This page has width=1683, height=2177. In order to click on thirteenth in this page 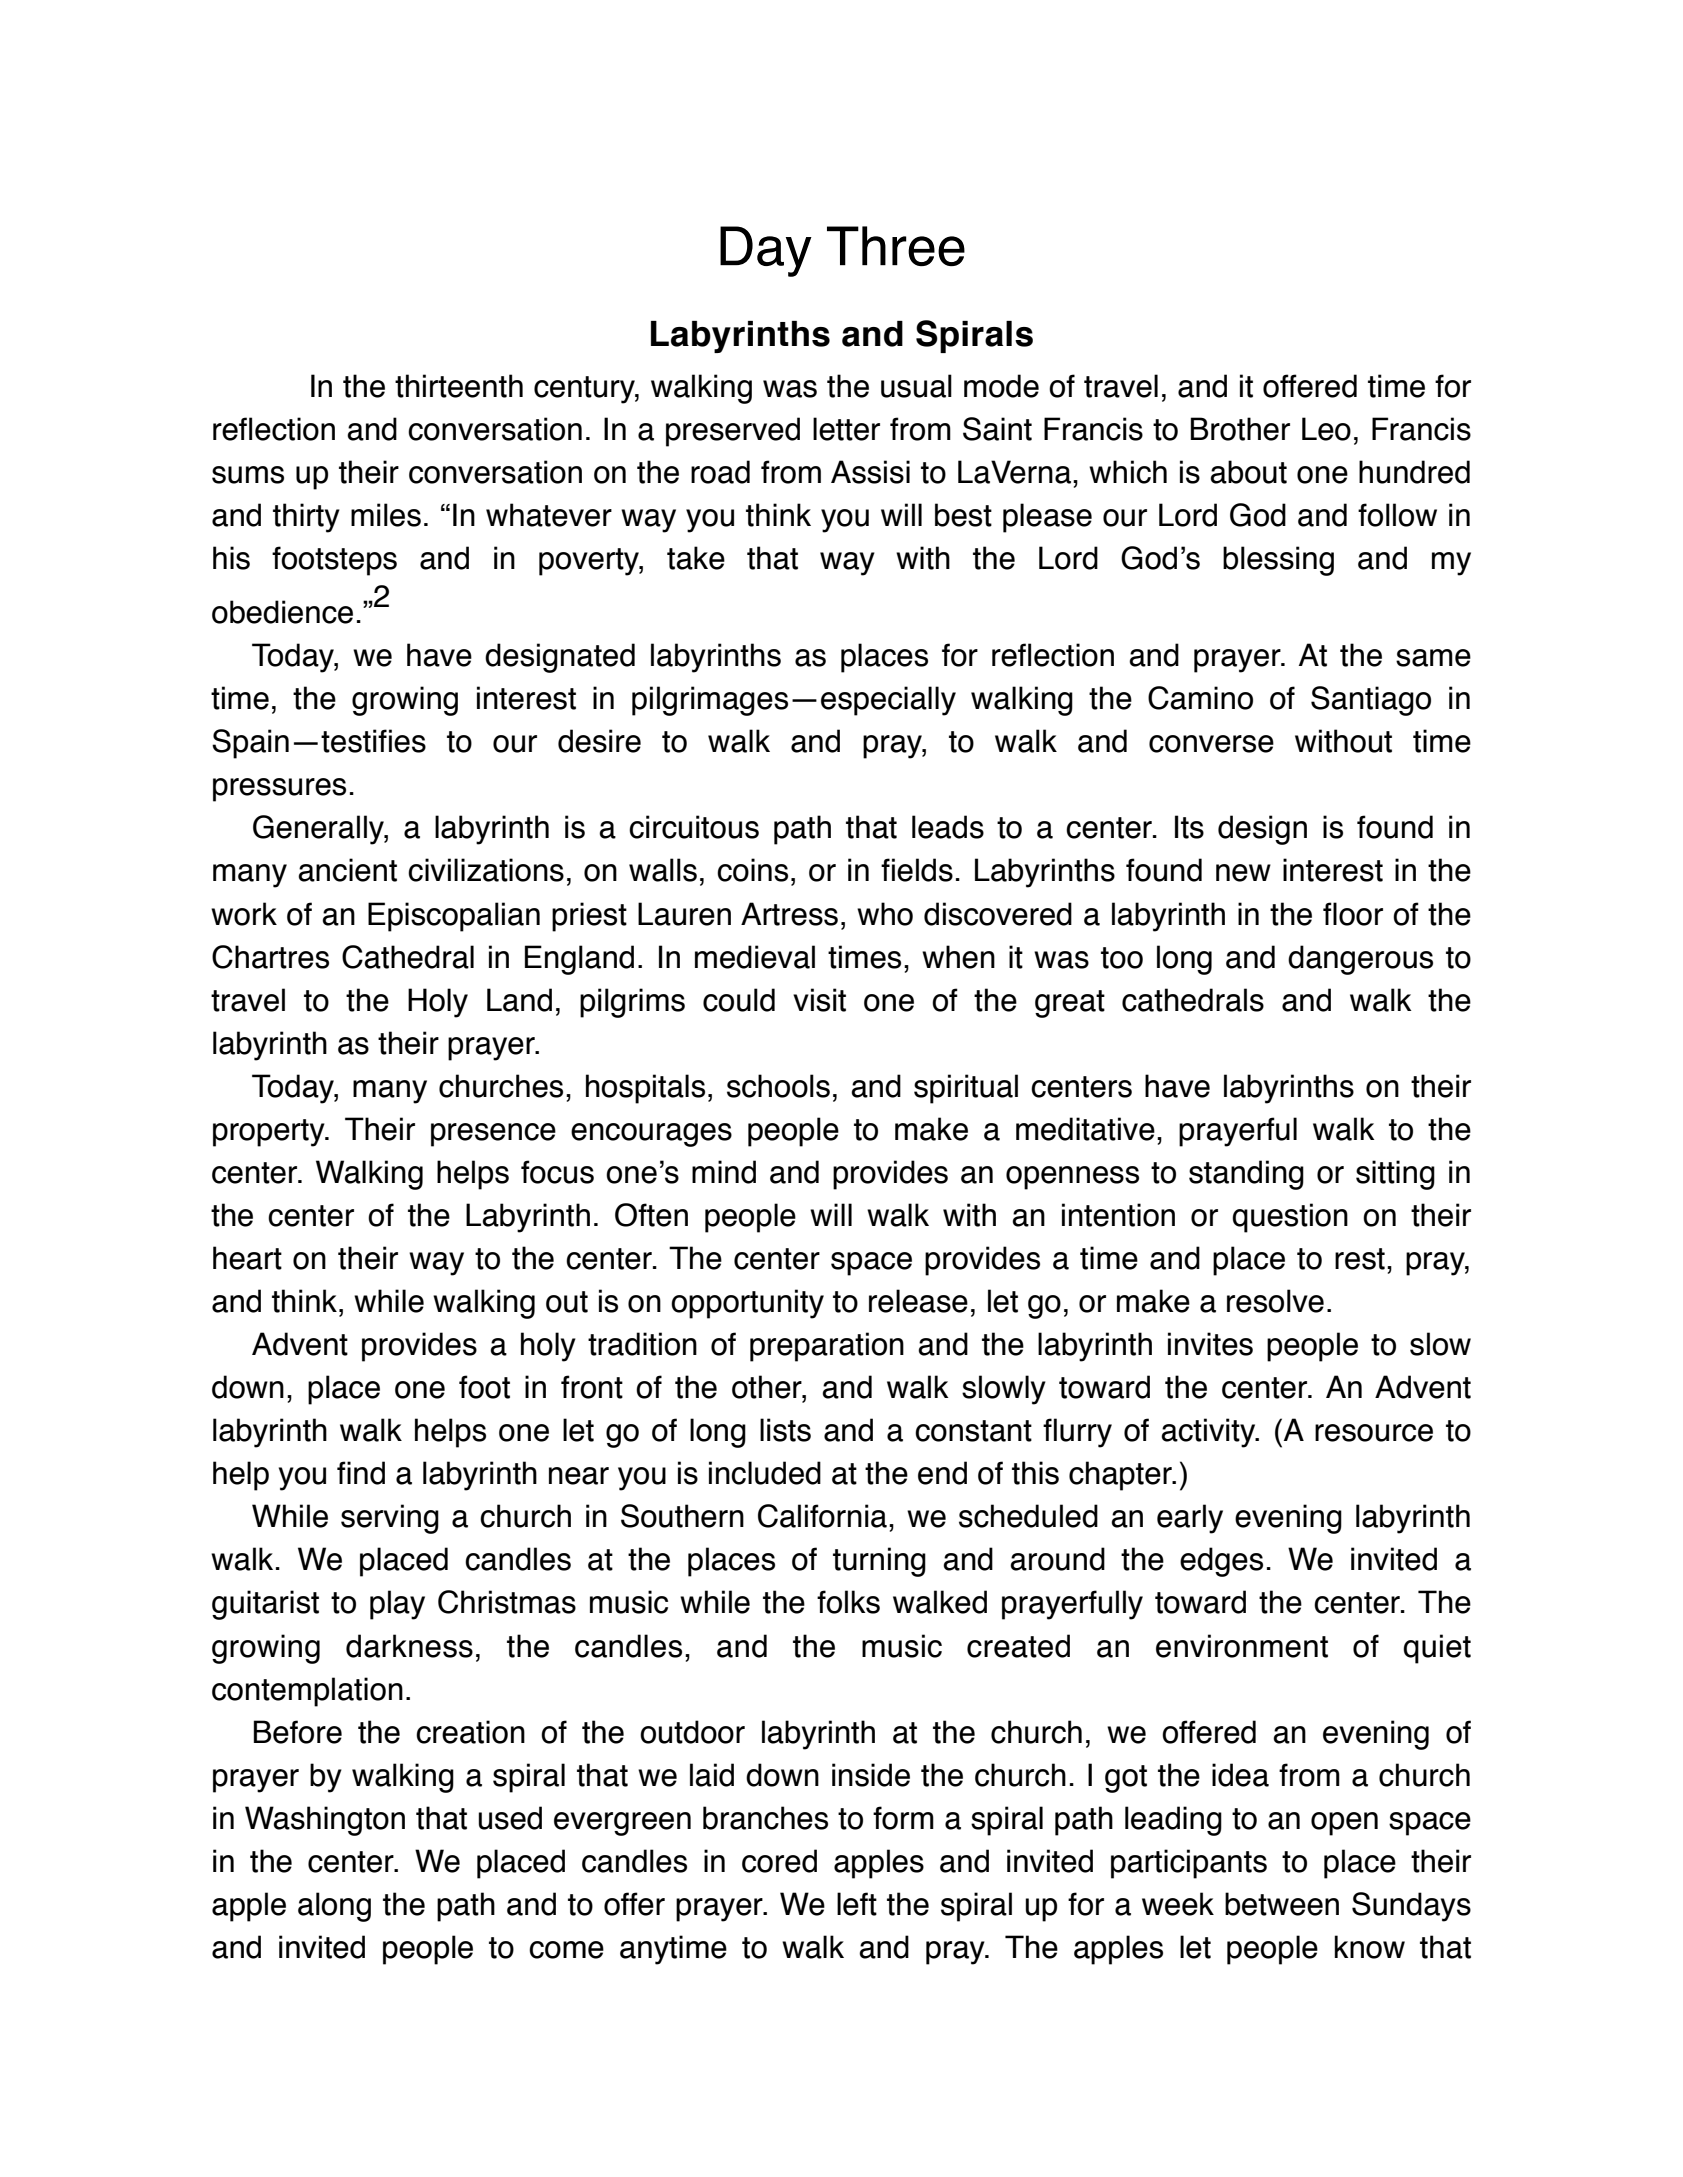, I will do `click(459, 386)`.
